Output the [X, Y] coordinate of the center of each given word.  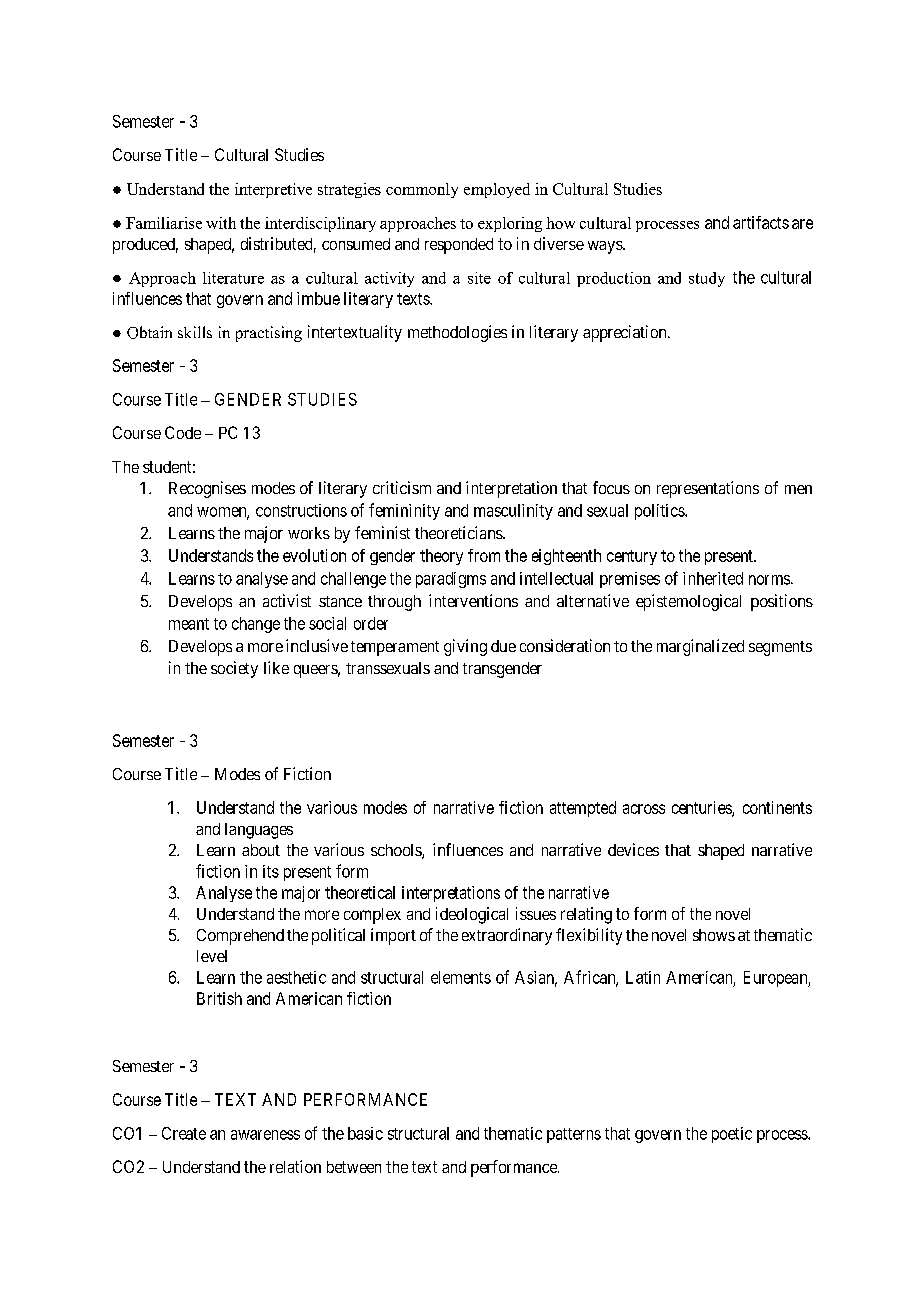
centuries [702, 808]
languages [259, 831]
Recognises [207, 489]
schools [397, 851]
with [221, 223]
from [484, 555]
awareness [265, 1135]
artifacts [761, 222]
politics [660, 512]
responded [459, 246]
